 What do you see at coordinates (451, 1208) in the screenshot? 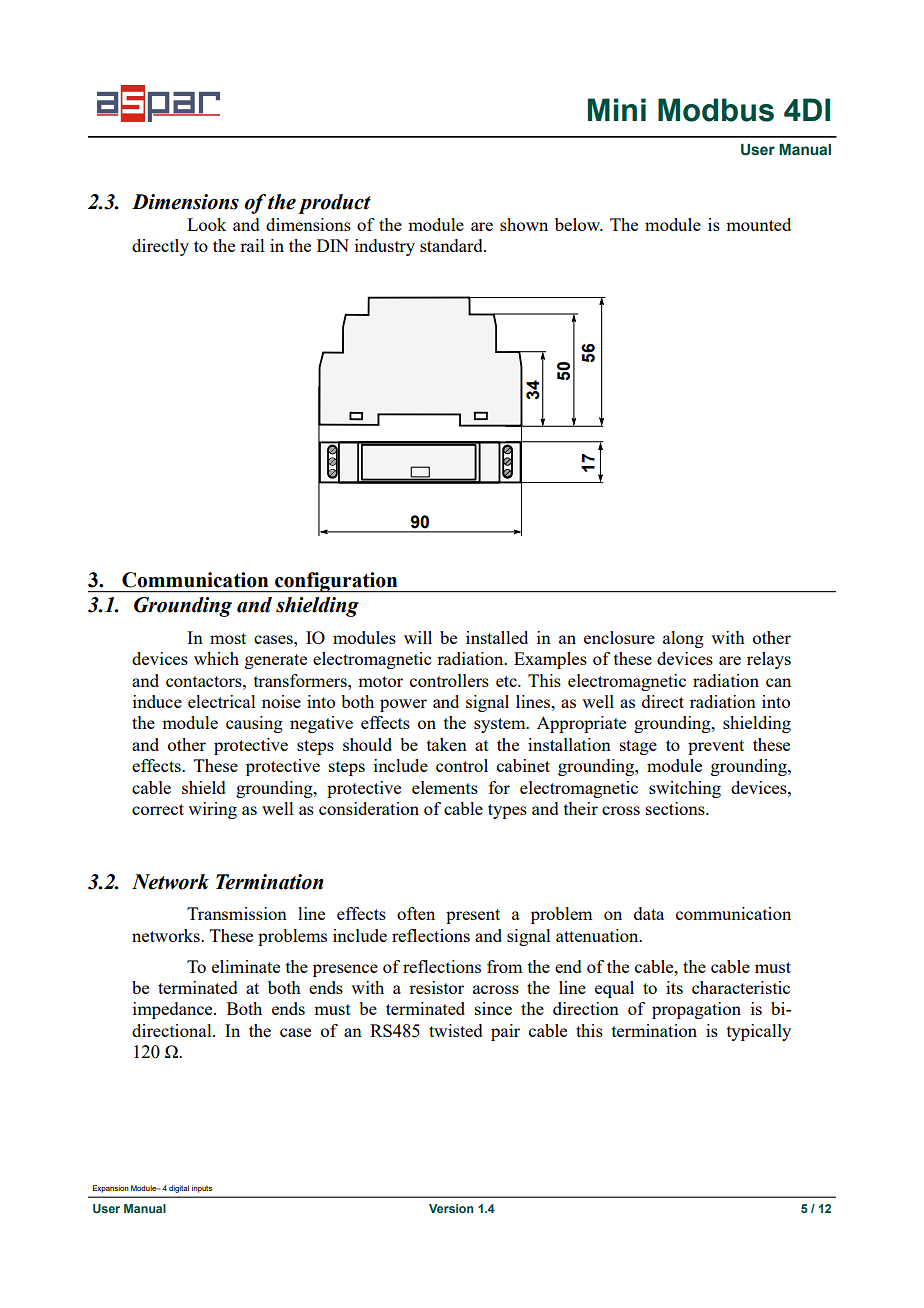
I see `Version` at bounding box center [451, 1208].
